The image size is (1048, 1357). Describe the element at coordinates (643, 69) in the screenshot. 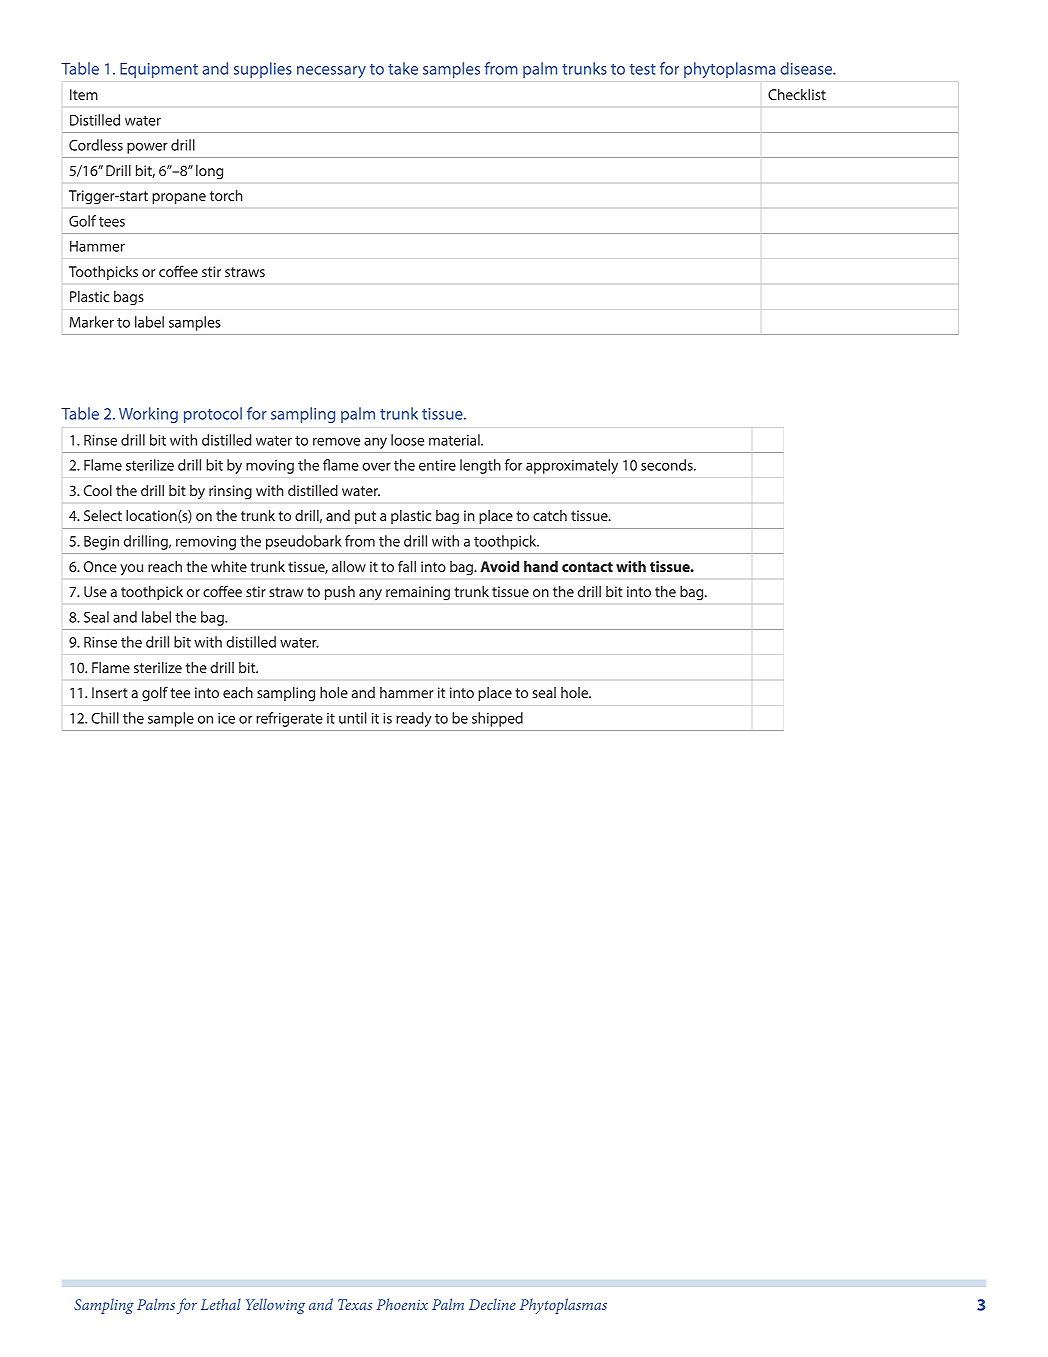

I see `test` at that location.
